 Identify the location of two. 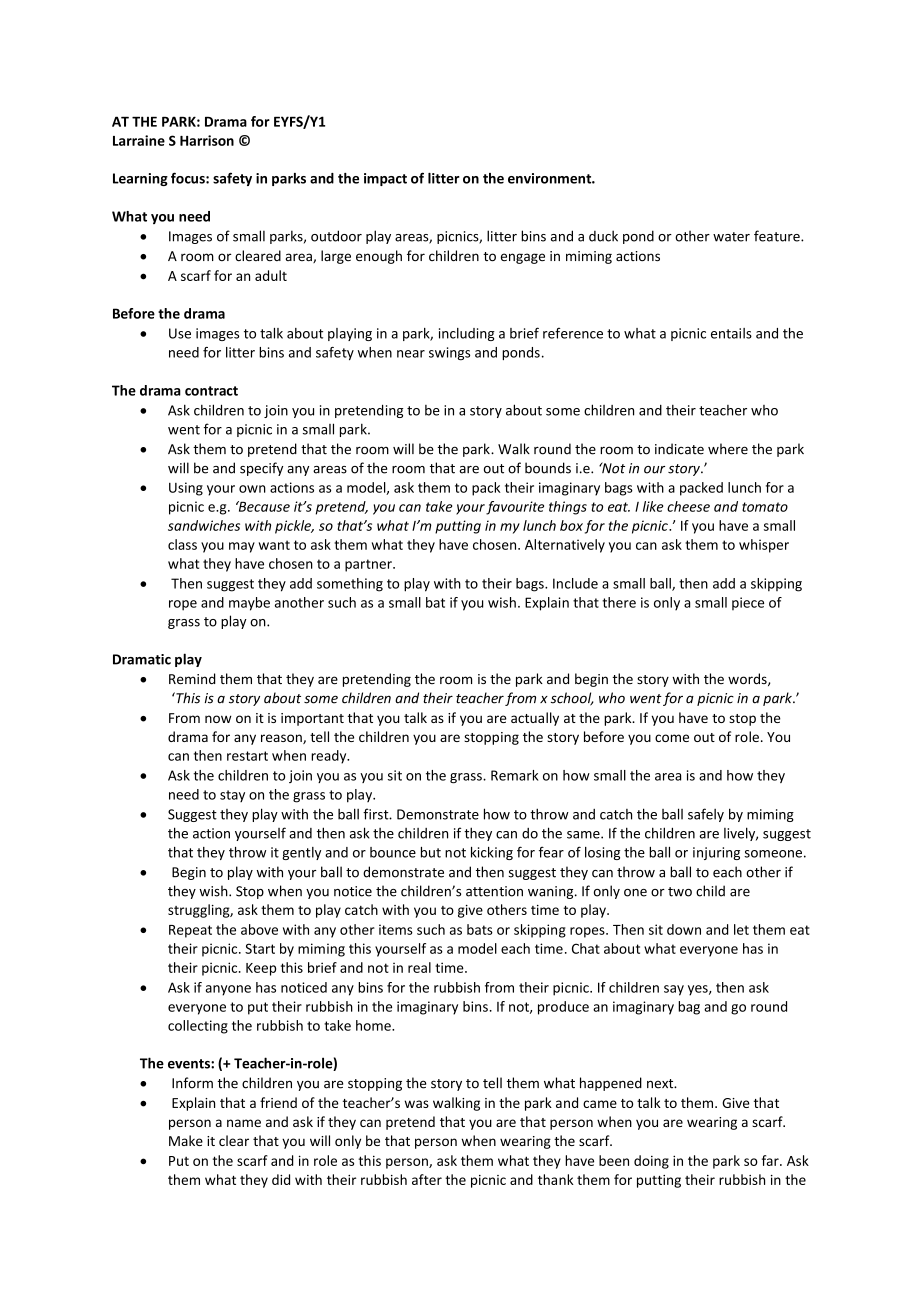
(680, 892).
